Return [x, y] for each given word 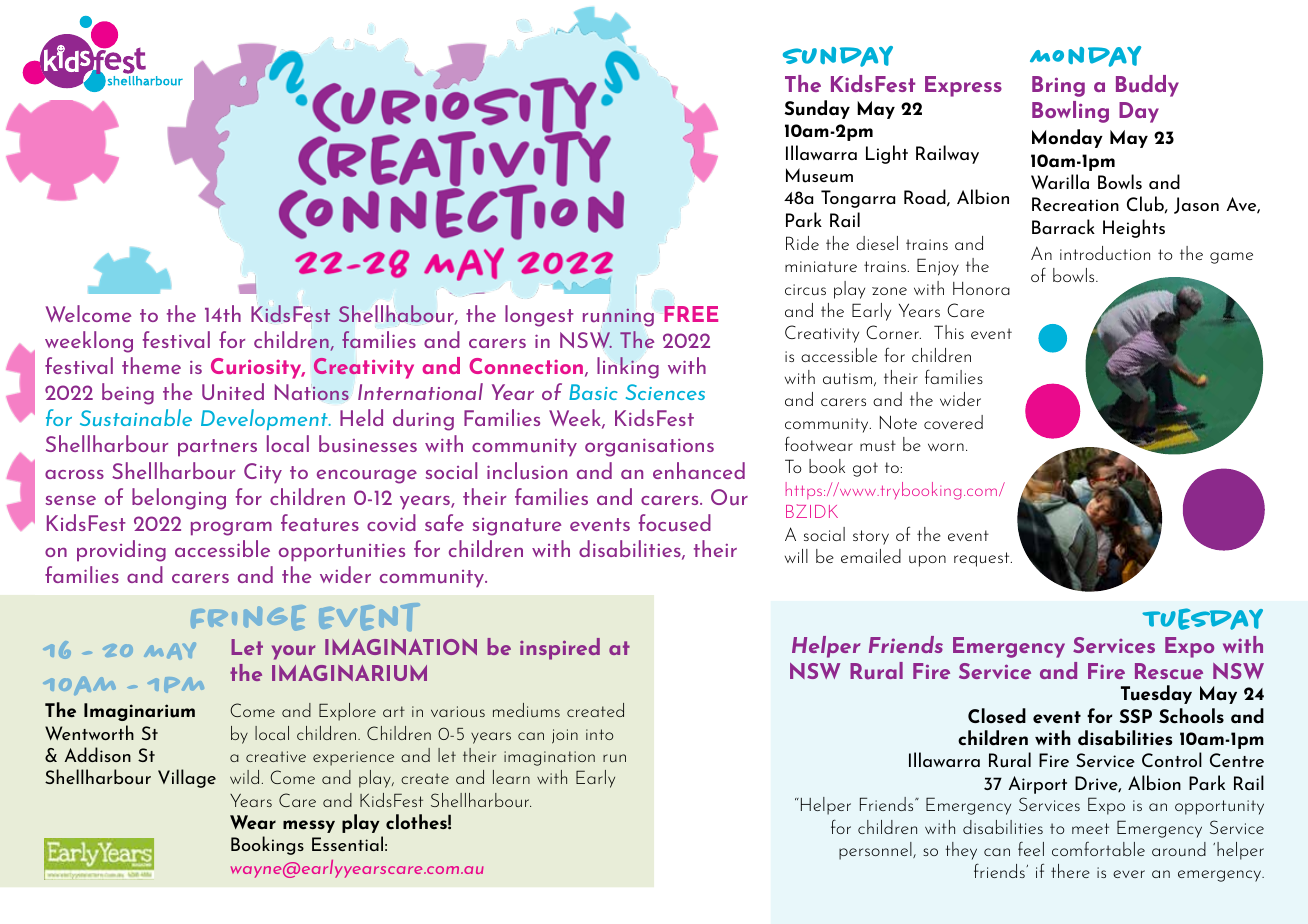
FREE [691, 314]
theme [151, 365]
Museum [819, 175]
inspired [560, 649]
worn [946, 447]
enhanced [699, 470]
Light [887, 154]
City [263, 473]
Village [187, 778]
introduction [1105, 253]
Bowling [1070, 112]
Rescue [1169, 671]
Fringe [248, 618]
